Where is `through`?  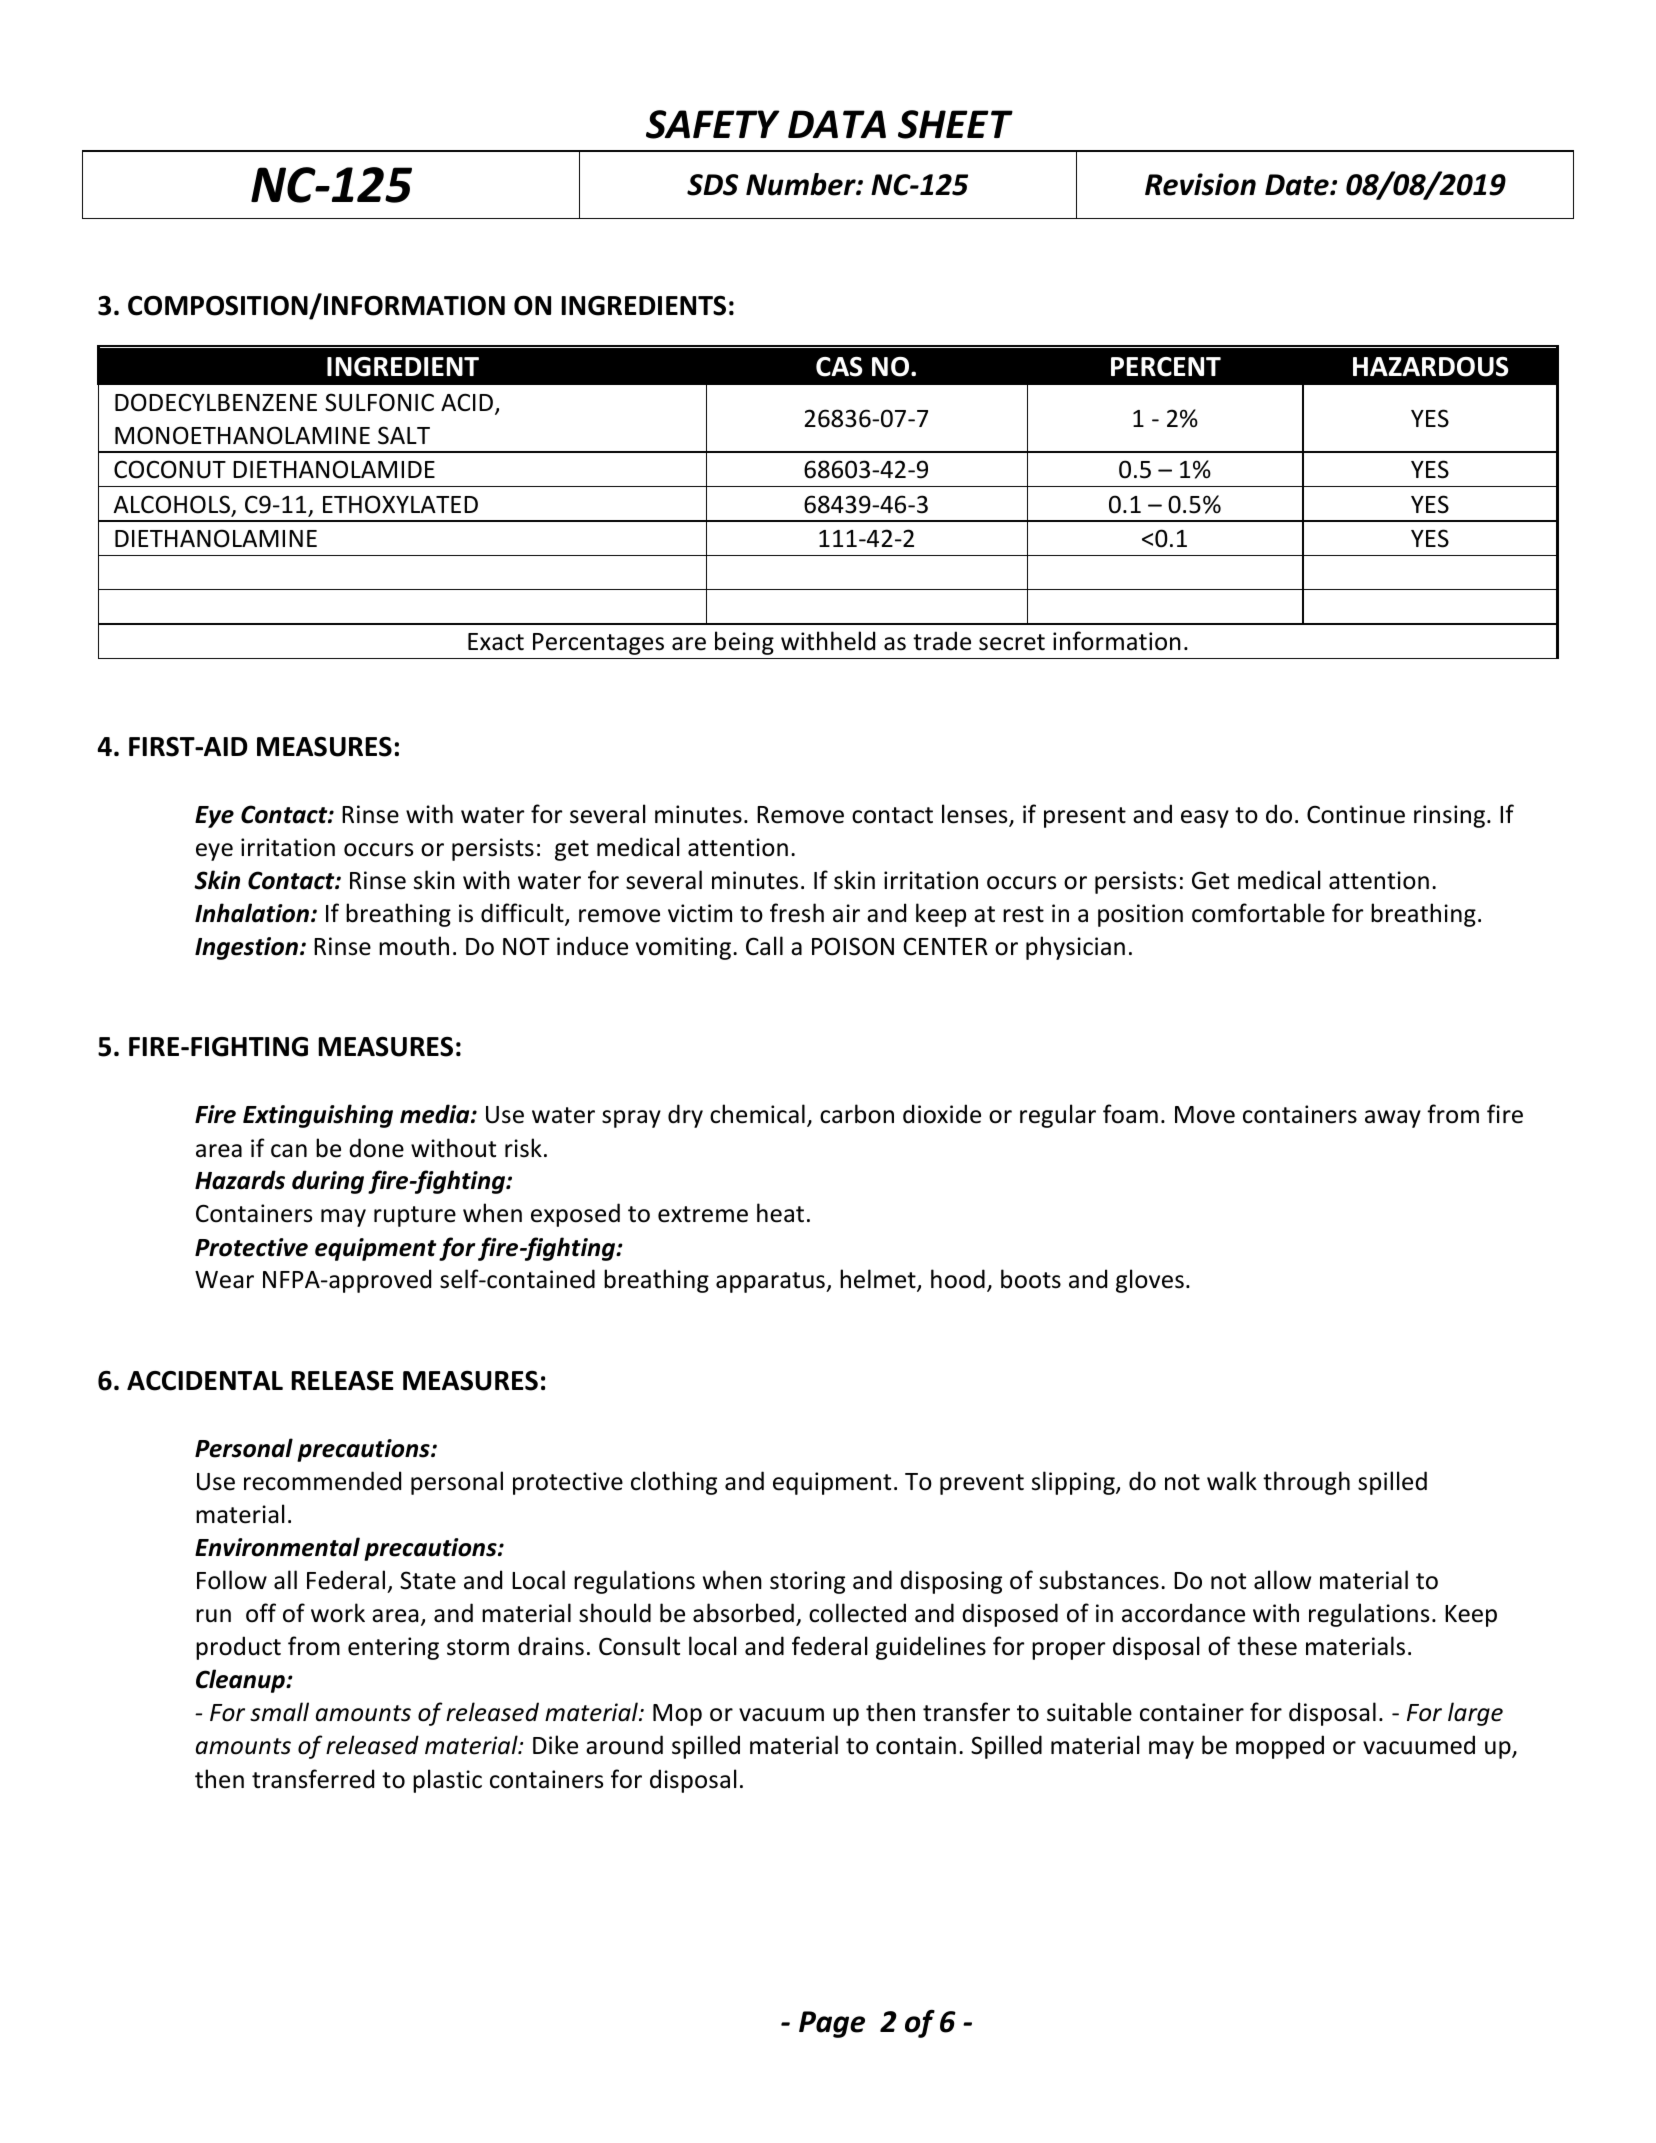
through is located at coordinates (1306, 1483).
